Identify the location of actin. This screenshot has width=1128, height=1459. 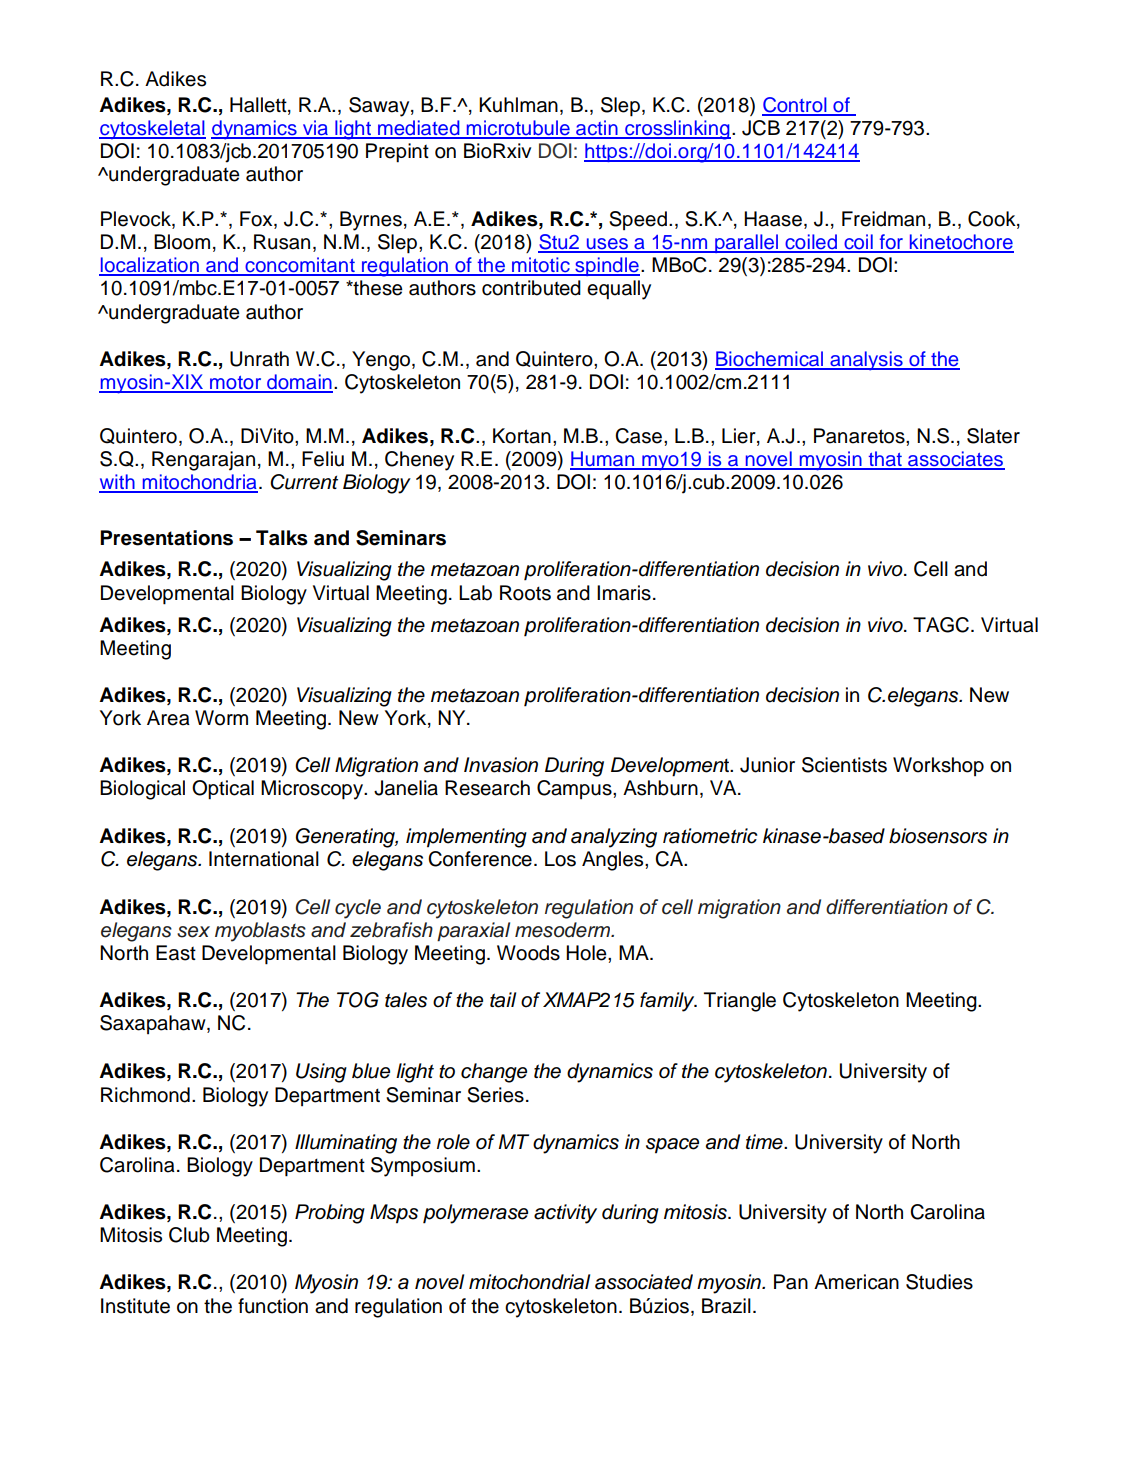
(597, 129).
